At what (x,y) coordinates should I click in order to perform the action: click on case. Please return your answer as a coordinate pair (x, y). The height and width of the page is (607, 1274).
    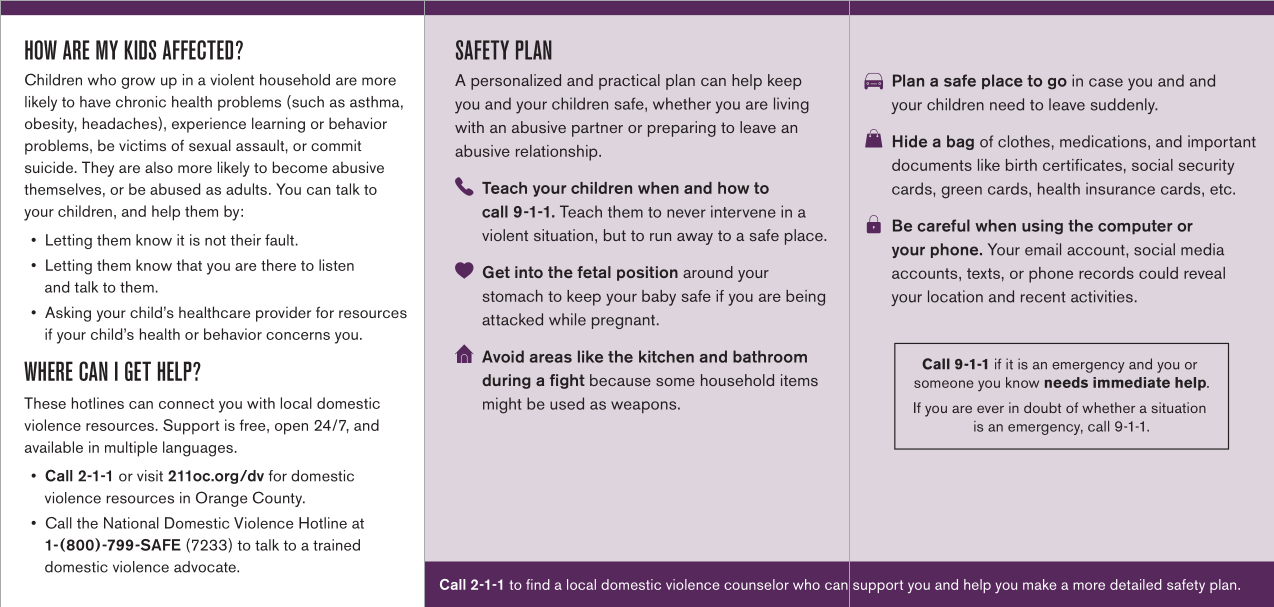
    Looking at the image, I should click on (1106, 82).
